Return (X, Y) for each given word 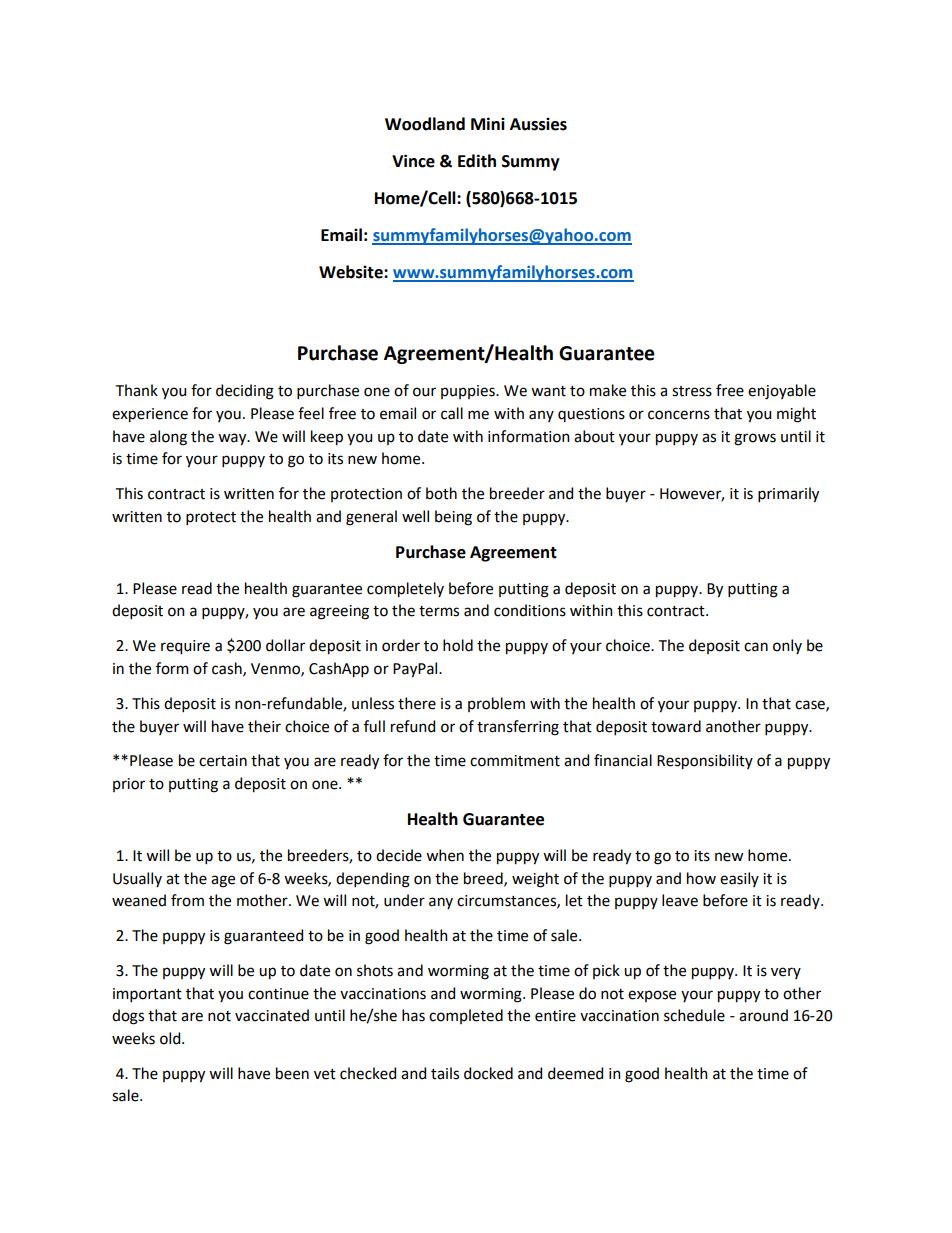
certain (223, 761)
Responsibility (705, 762)
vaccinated (272, 1015)
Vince (413, 161)
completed (466, 1016)
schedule (694, 1015)
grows (755, 439)
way (233, 439)
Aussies (538, 124)
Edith (477, 161)
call (452, 413)
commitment (515, 761)
